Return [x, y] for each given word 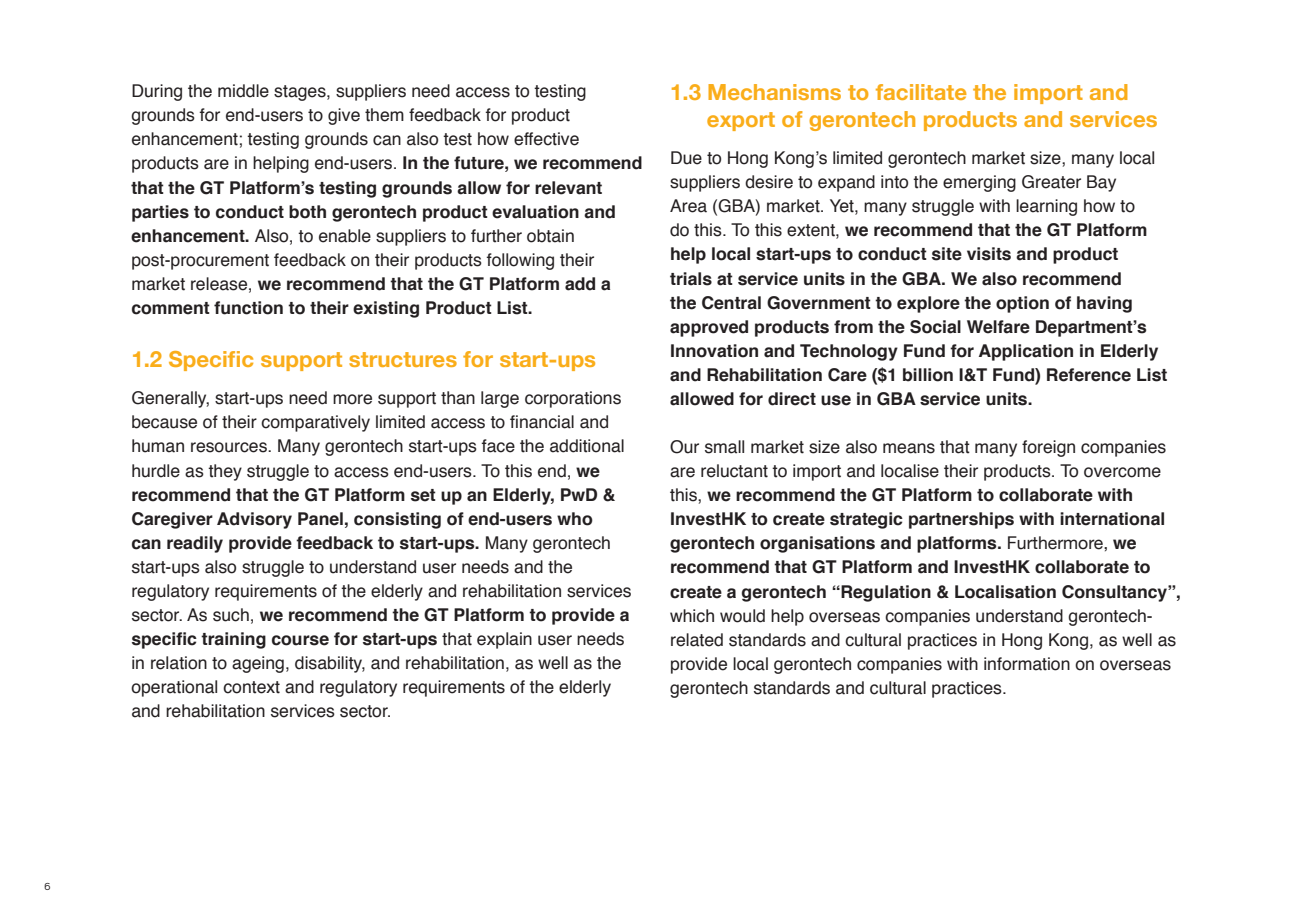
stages [301, 93]
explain [504, 640]
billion [928, 375]
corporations [573, 399]
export [741, 121]
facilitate [921, 92]
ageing [258, 664]
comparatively [315, 423]
